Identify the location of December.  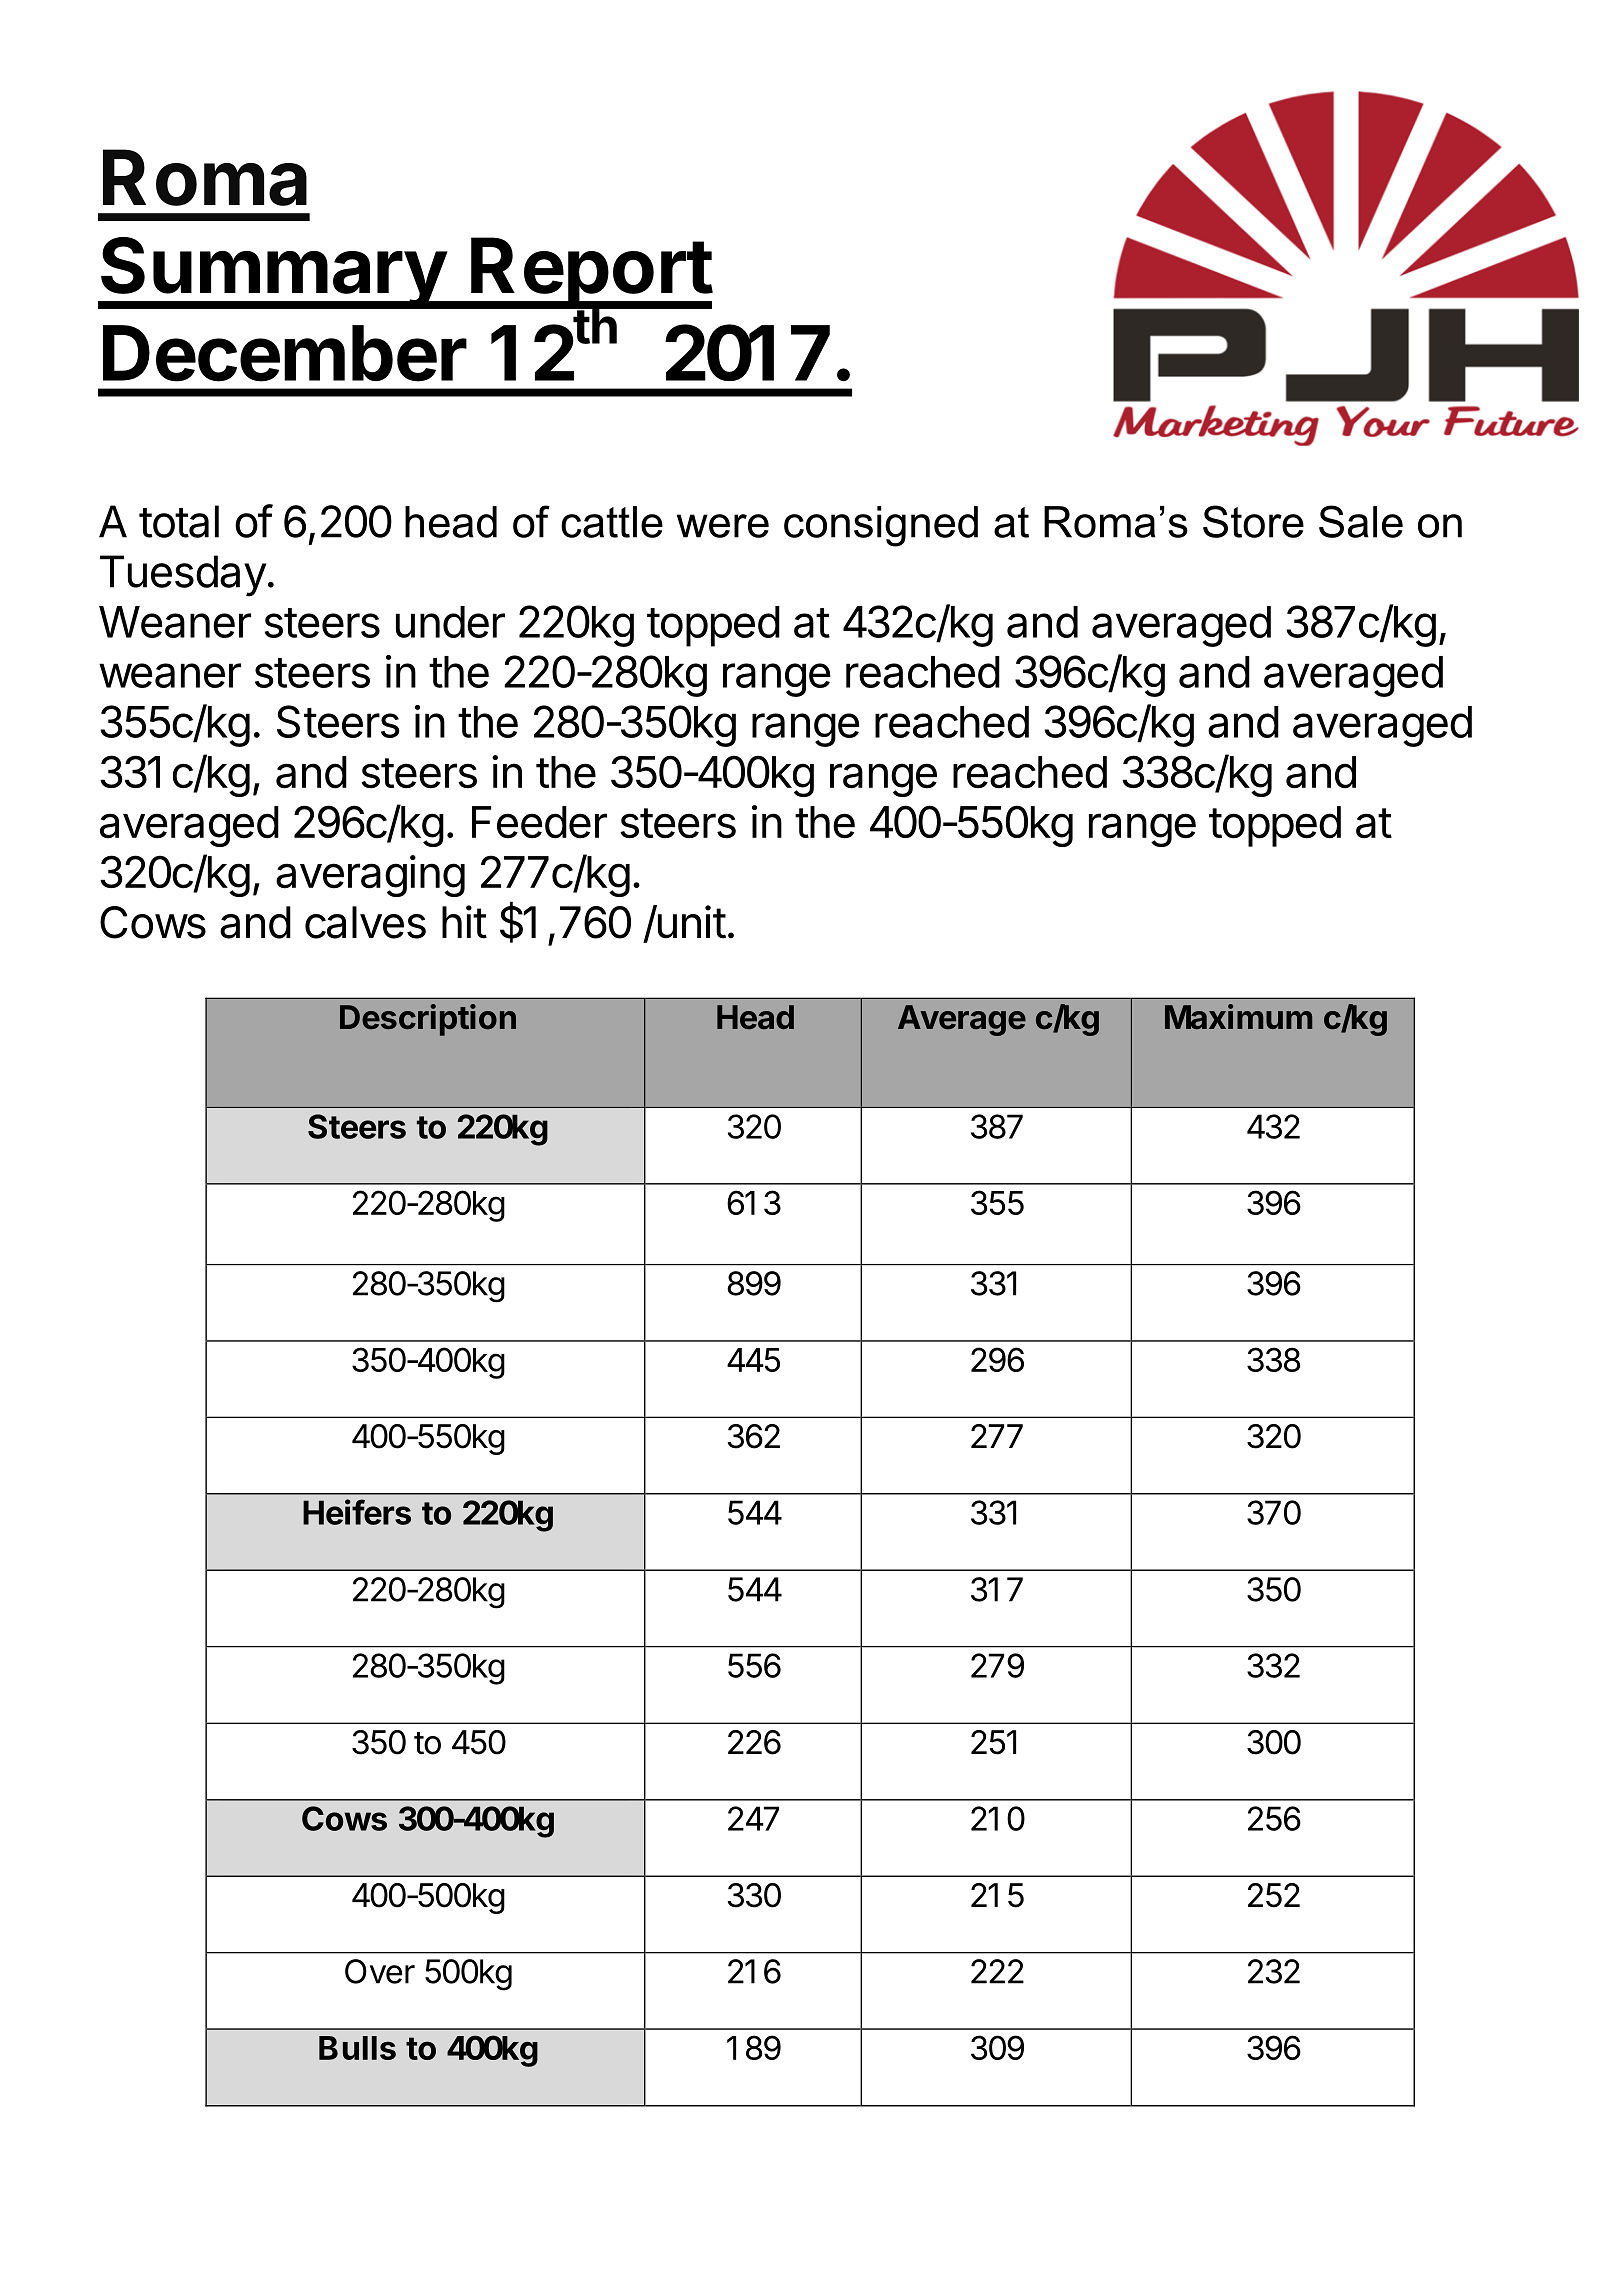
(285, 353).
